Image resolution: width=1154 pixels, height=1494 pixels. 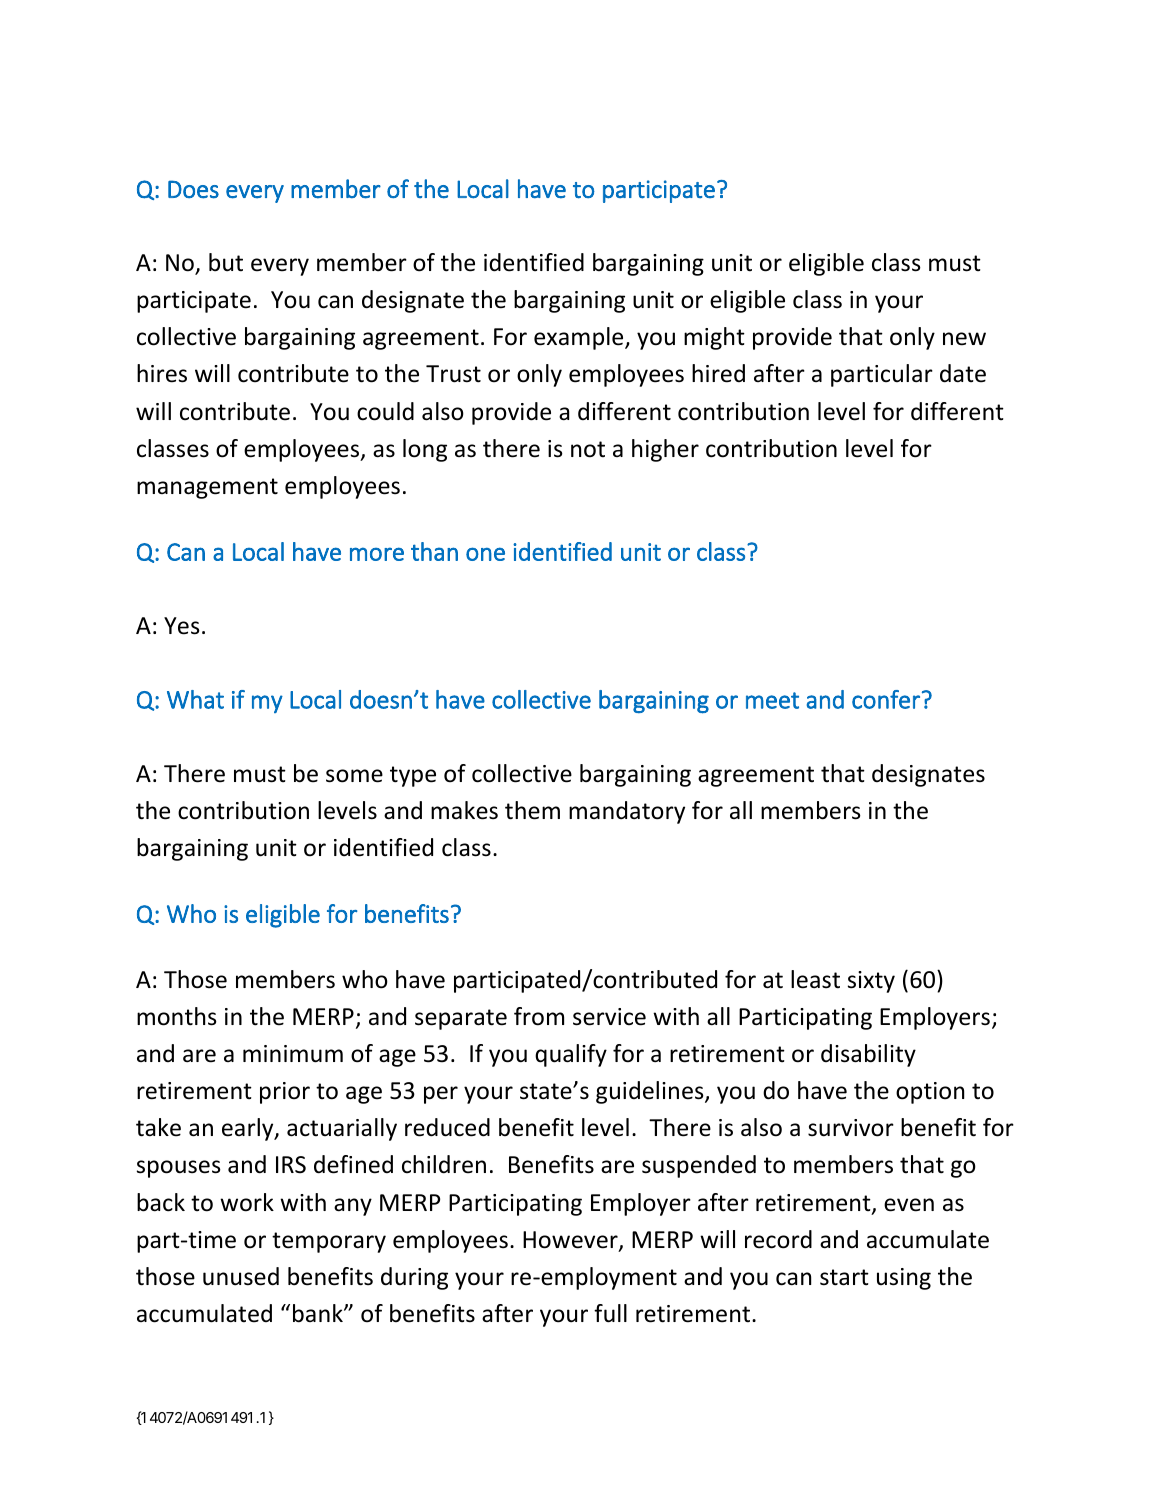 What do you see at coordinates (963, 373) in the document?
I see `date` at bounding box center [963, 373].
